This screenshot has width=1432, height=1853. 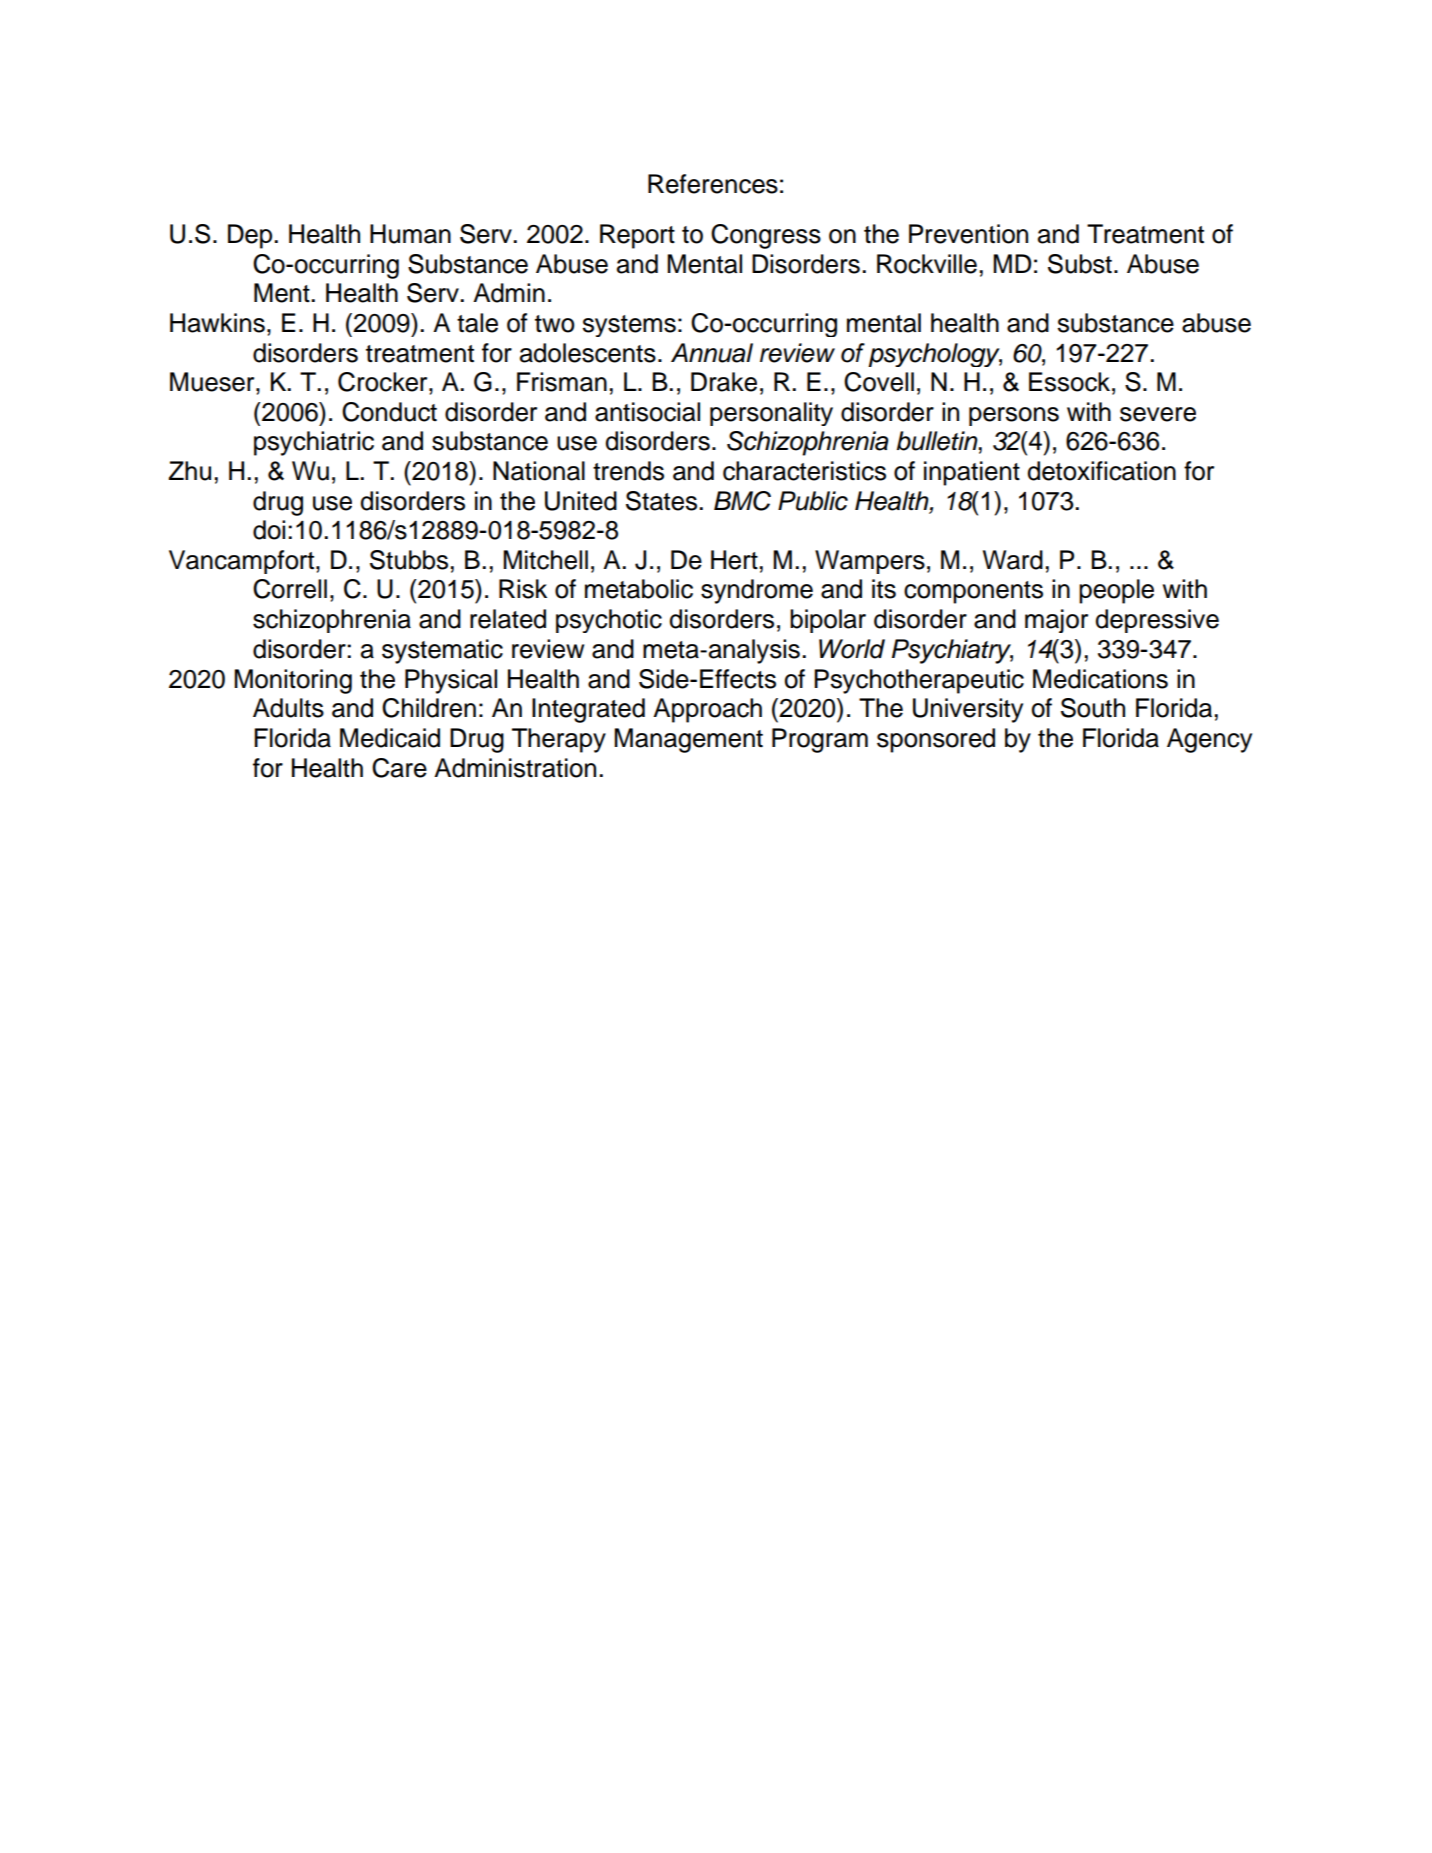 What do you see at coordinates (409, 560) in the screenshot?
I see `Stubbs` at bounding box center [409, 560].
